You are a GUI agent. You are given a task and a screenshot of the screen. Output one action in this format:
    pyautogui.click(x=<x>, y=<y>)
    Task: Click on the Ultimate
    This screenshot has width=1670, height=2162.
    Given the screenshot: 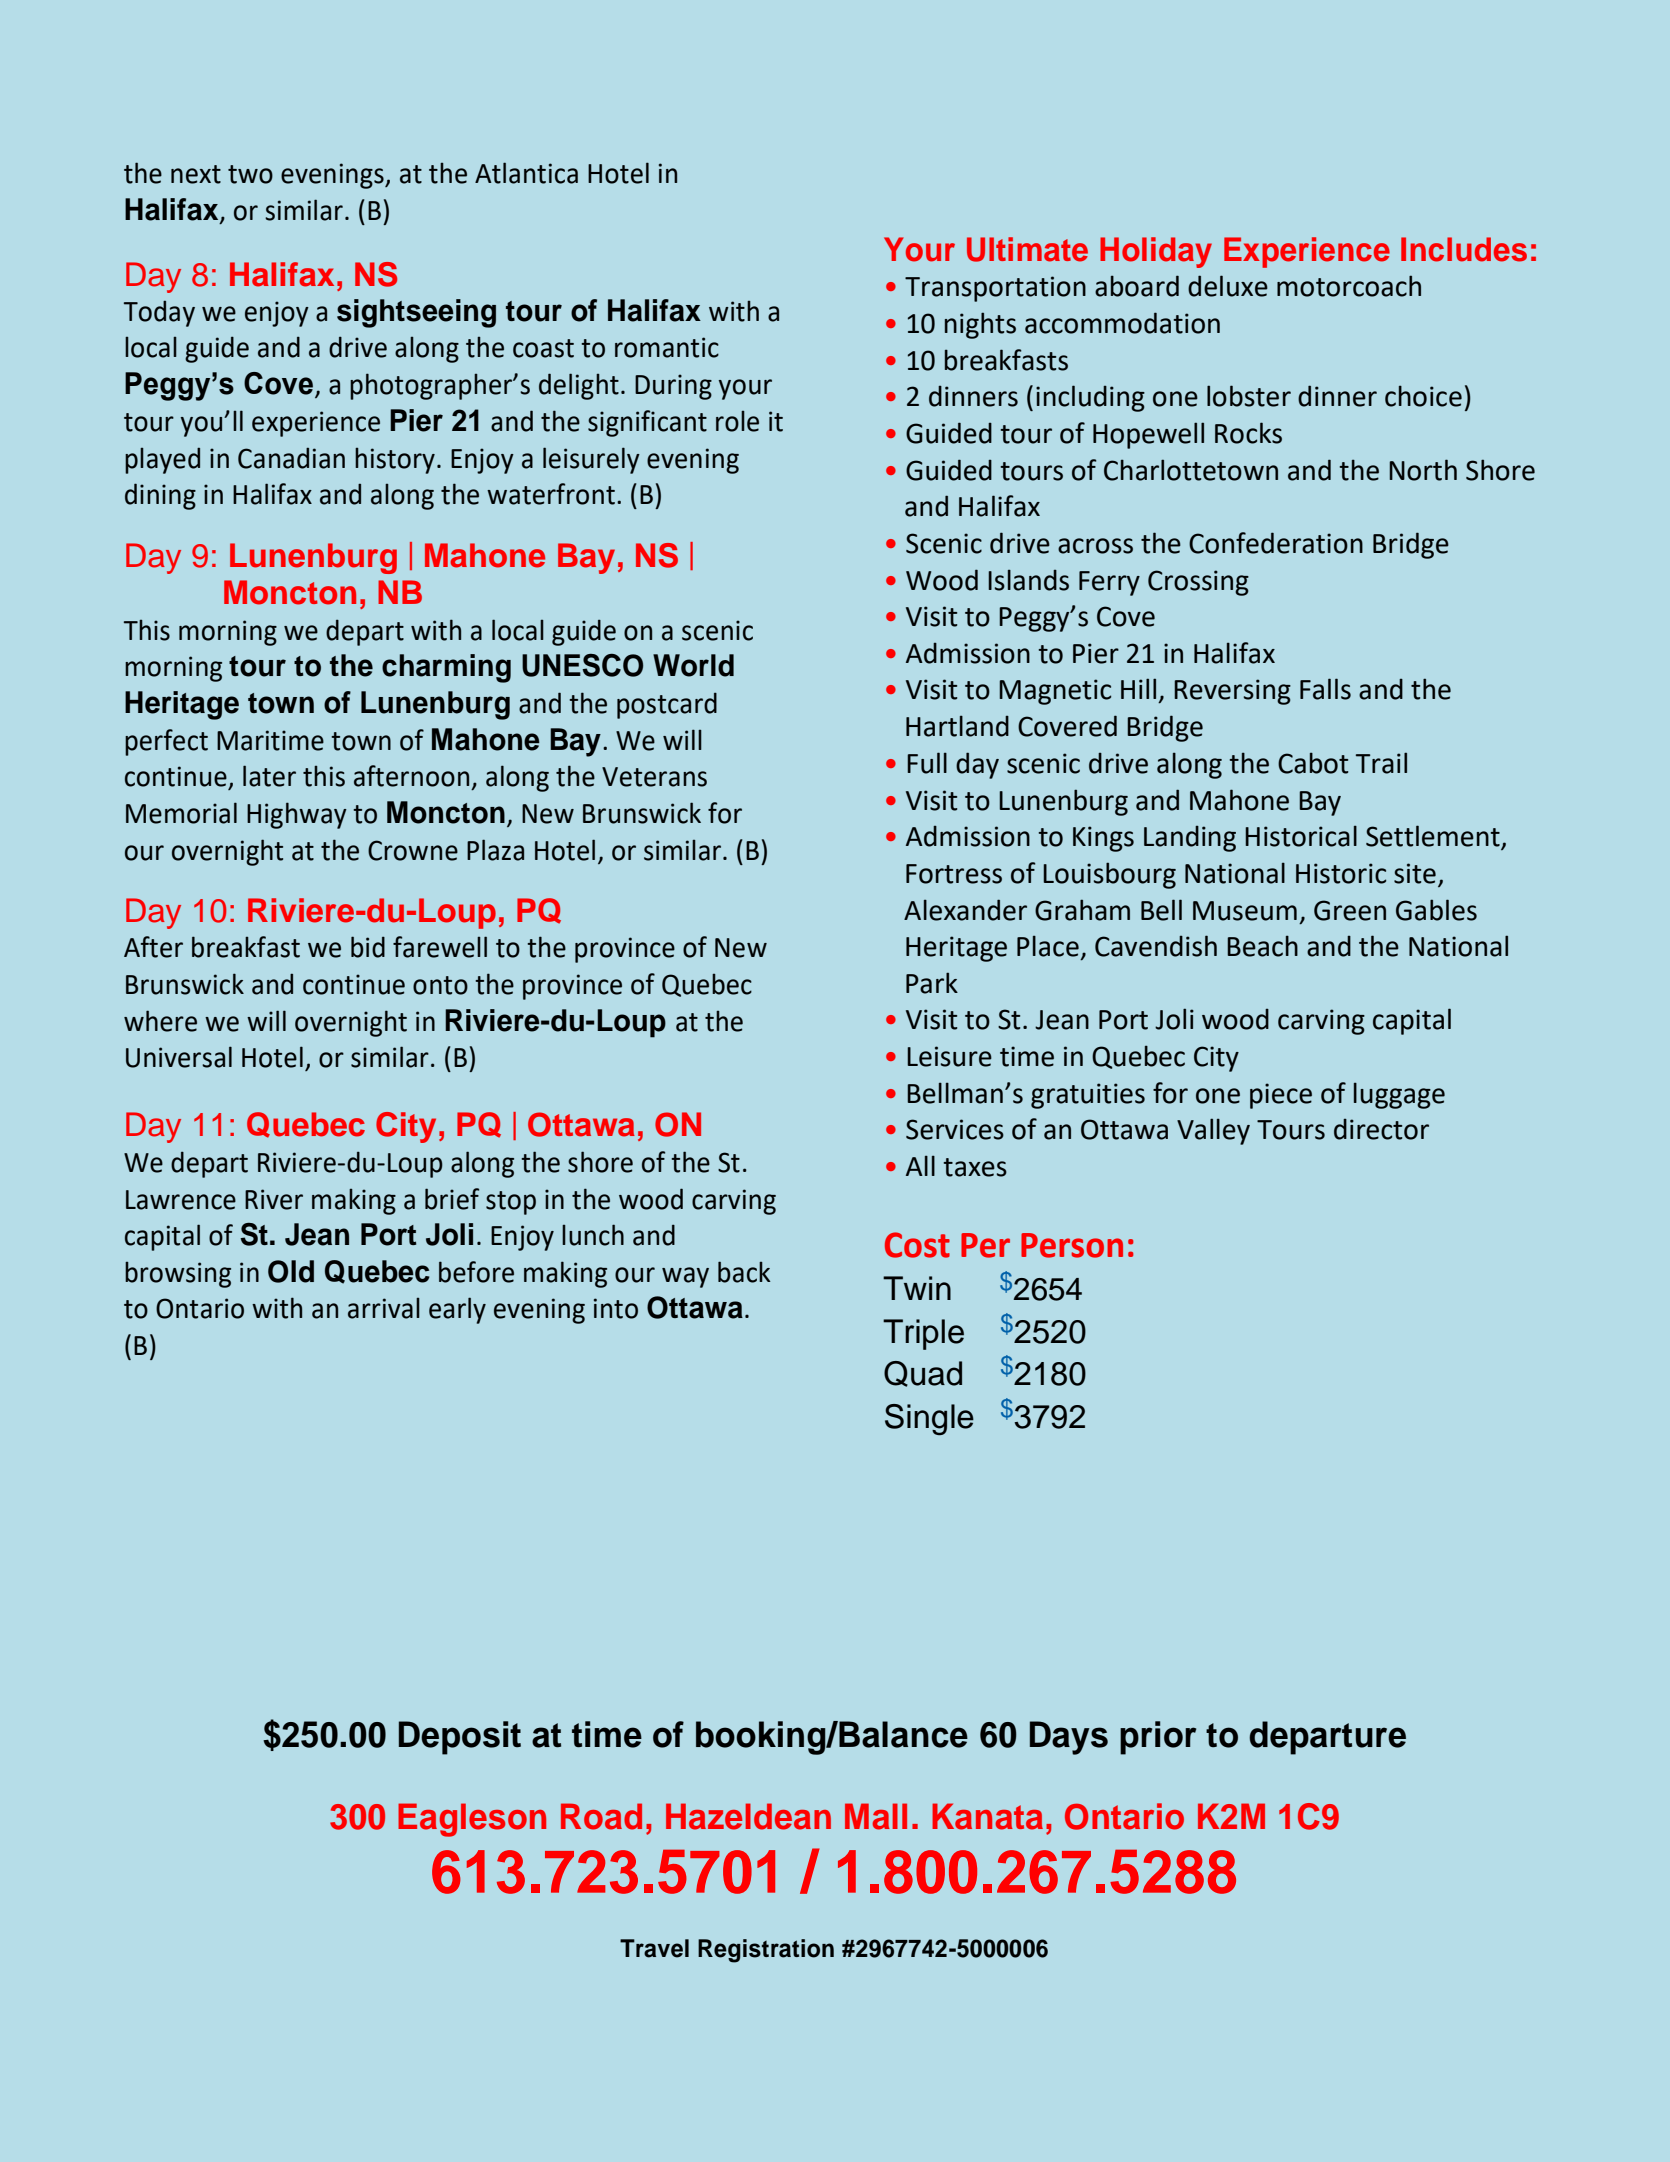 What is the action you would take?
    pyautogui.click(x=1027, y=249)
